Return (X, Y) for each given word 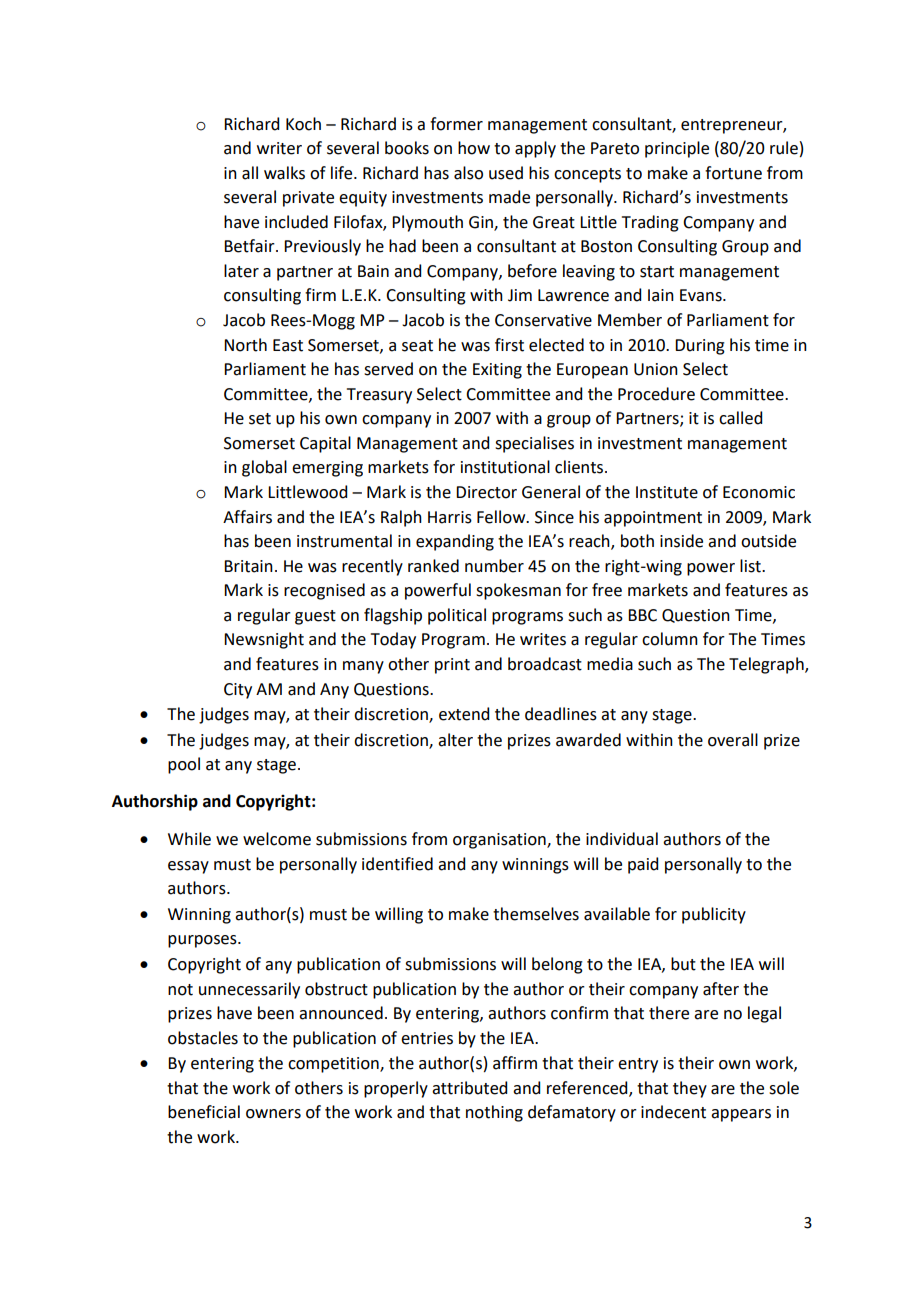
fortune (733, 173)
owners (273, 1114)
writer (279, 148)
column (670, 639)
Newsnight (264, 640)
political (457, 616)
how (474, 148)
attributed (469, 1088)
